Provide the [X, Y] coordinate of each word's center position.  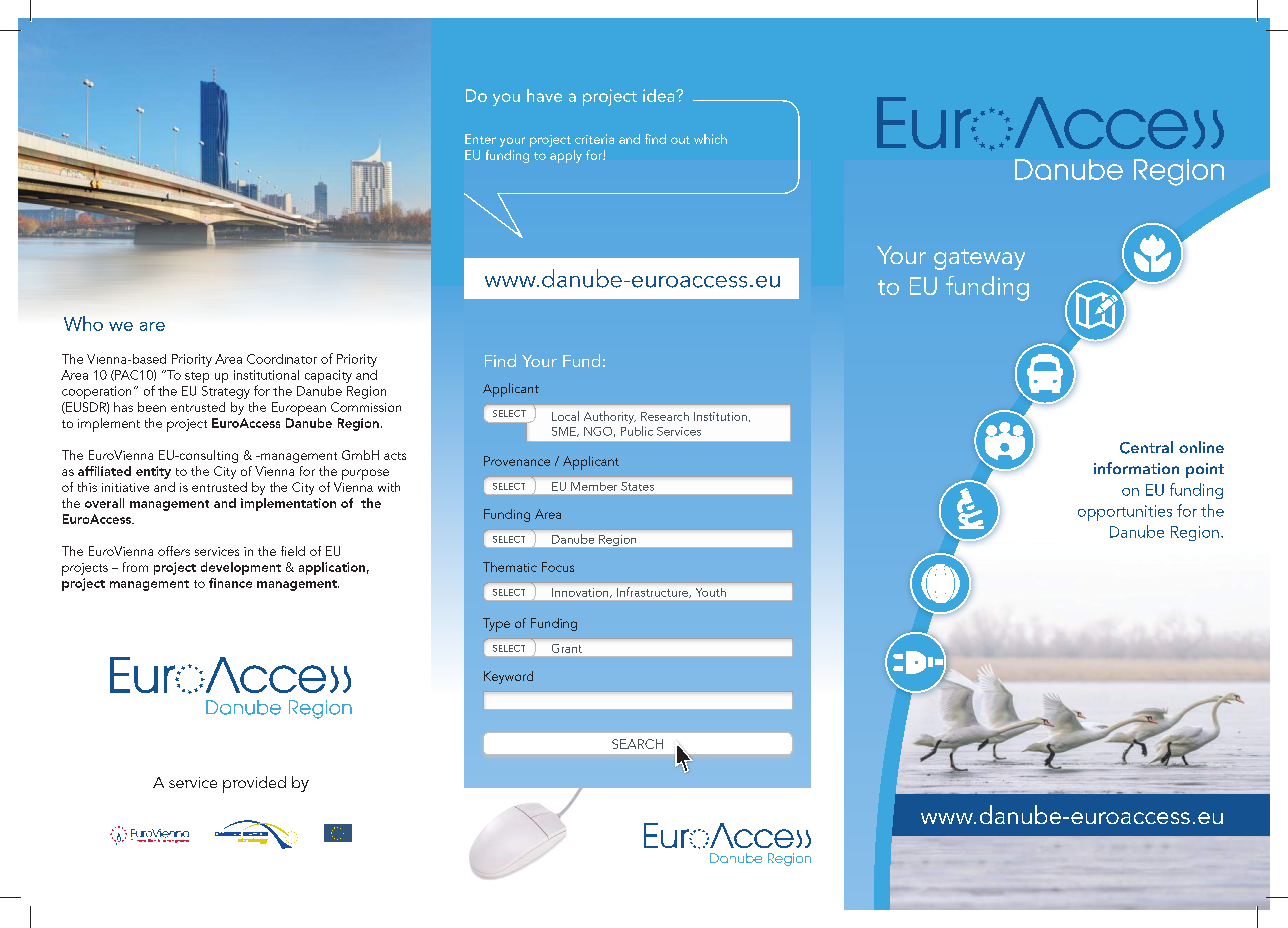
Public [637, 431]
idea [660, 95]
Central [1146, 447]
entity [153, 472]
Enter [480, 139]
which [710, 139]
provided [254, 784]
